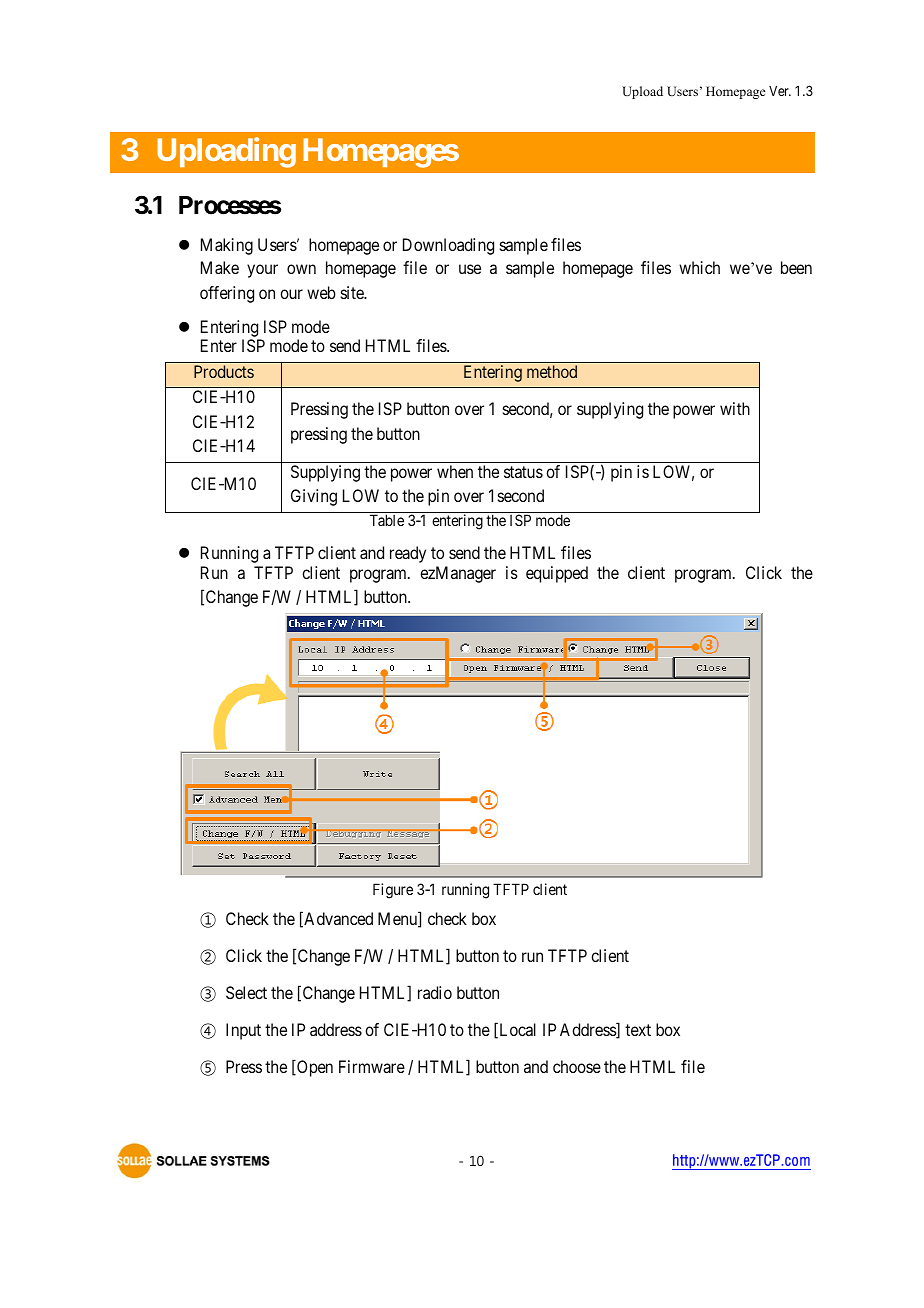 The width and height of the screenshot is (924, 1308). I want to click on your, so click(262, 271).
